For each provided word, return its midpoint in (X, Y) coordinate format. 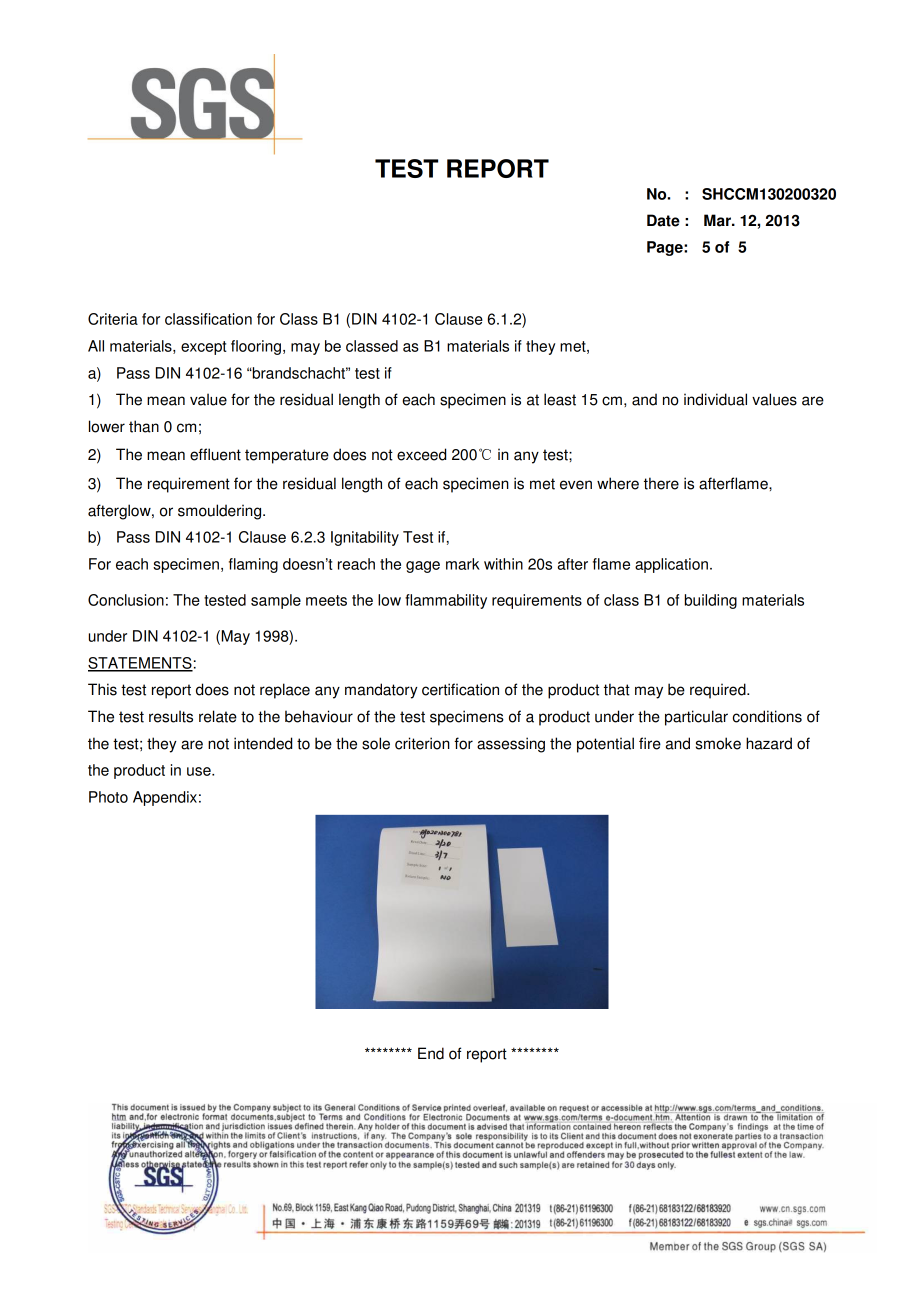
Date (663, 220)
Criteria (113, 319)
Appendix (165, 798)
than (144, 426)
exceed (421, 454)
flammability (446, 601)
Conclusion (126, 600)
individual (715, 399)
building (711, 601)
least (560, 399)
